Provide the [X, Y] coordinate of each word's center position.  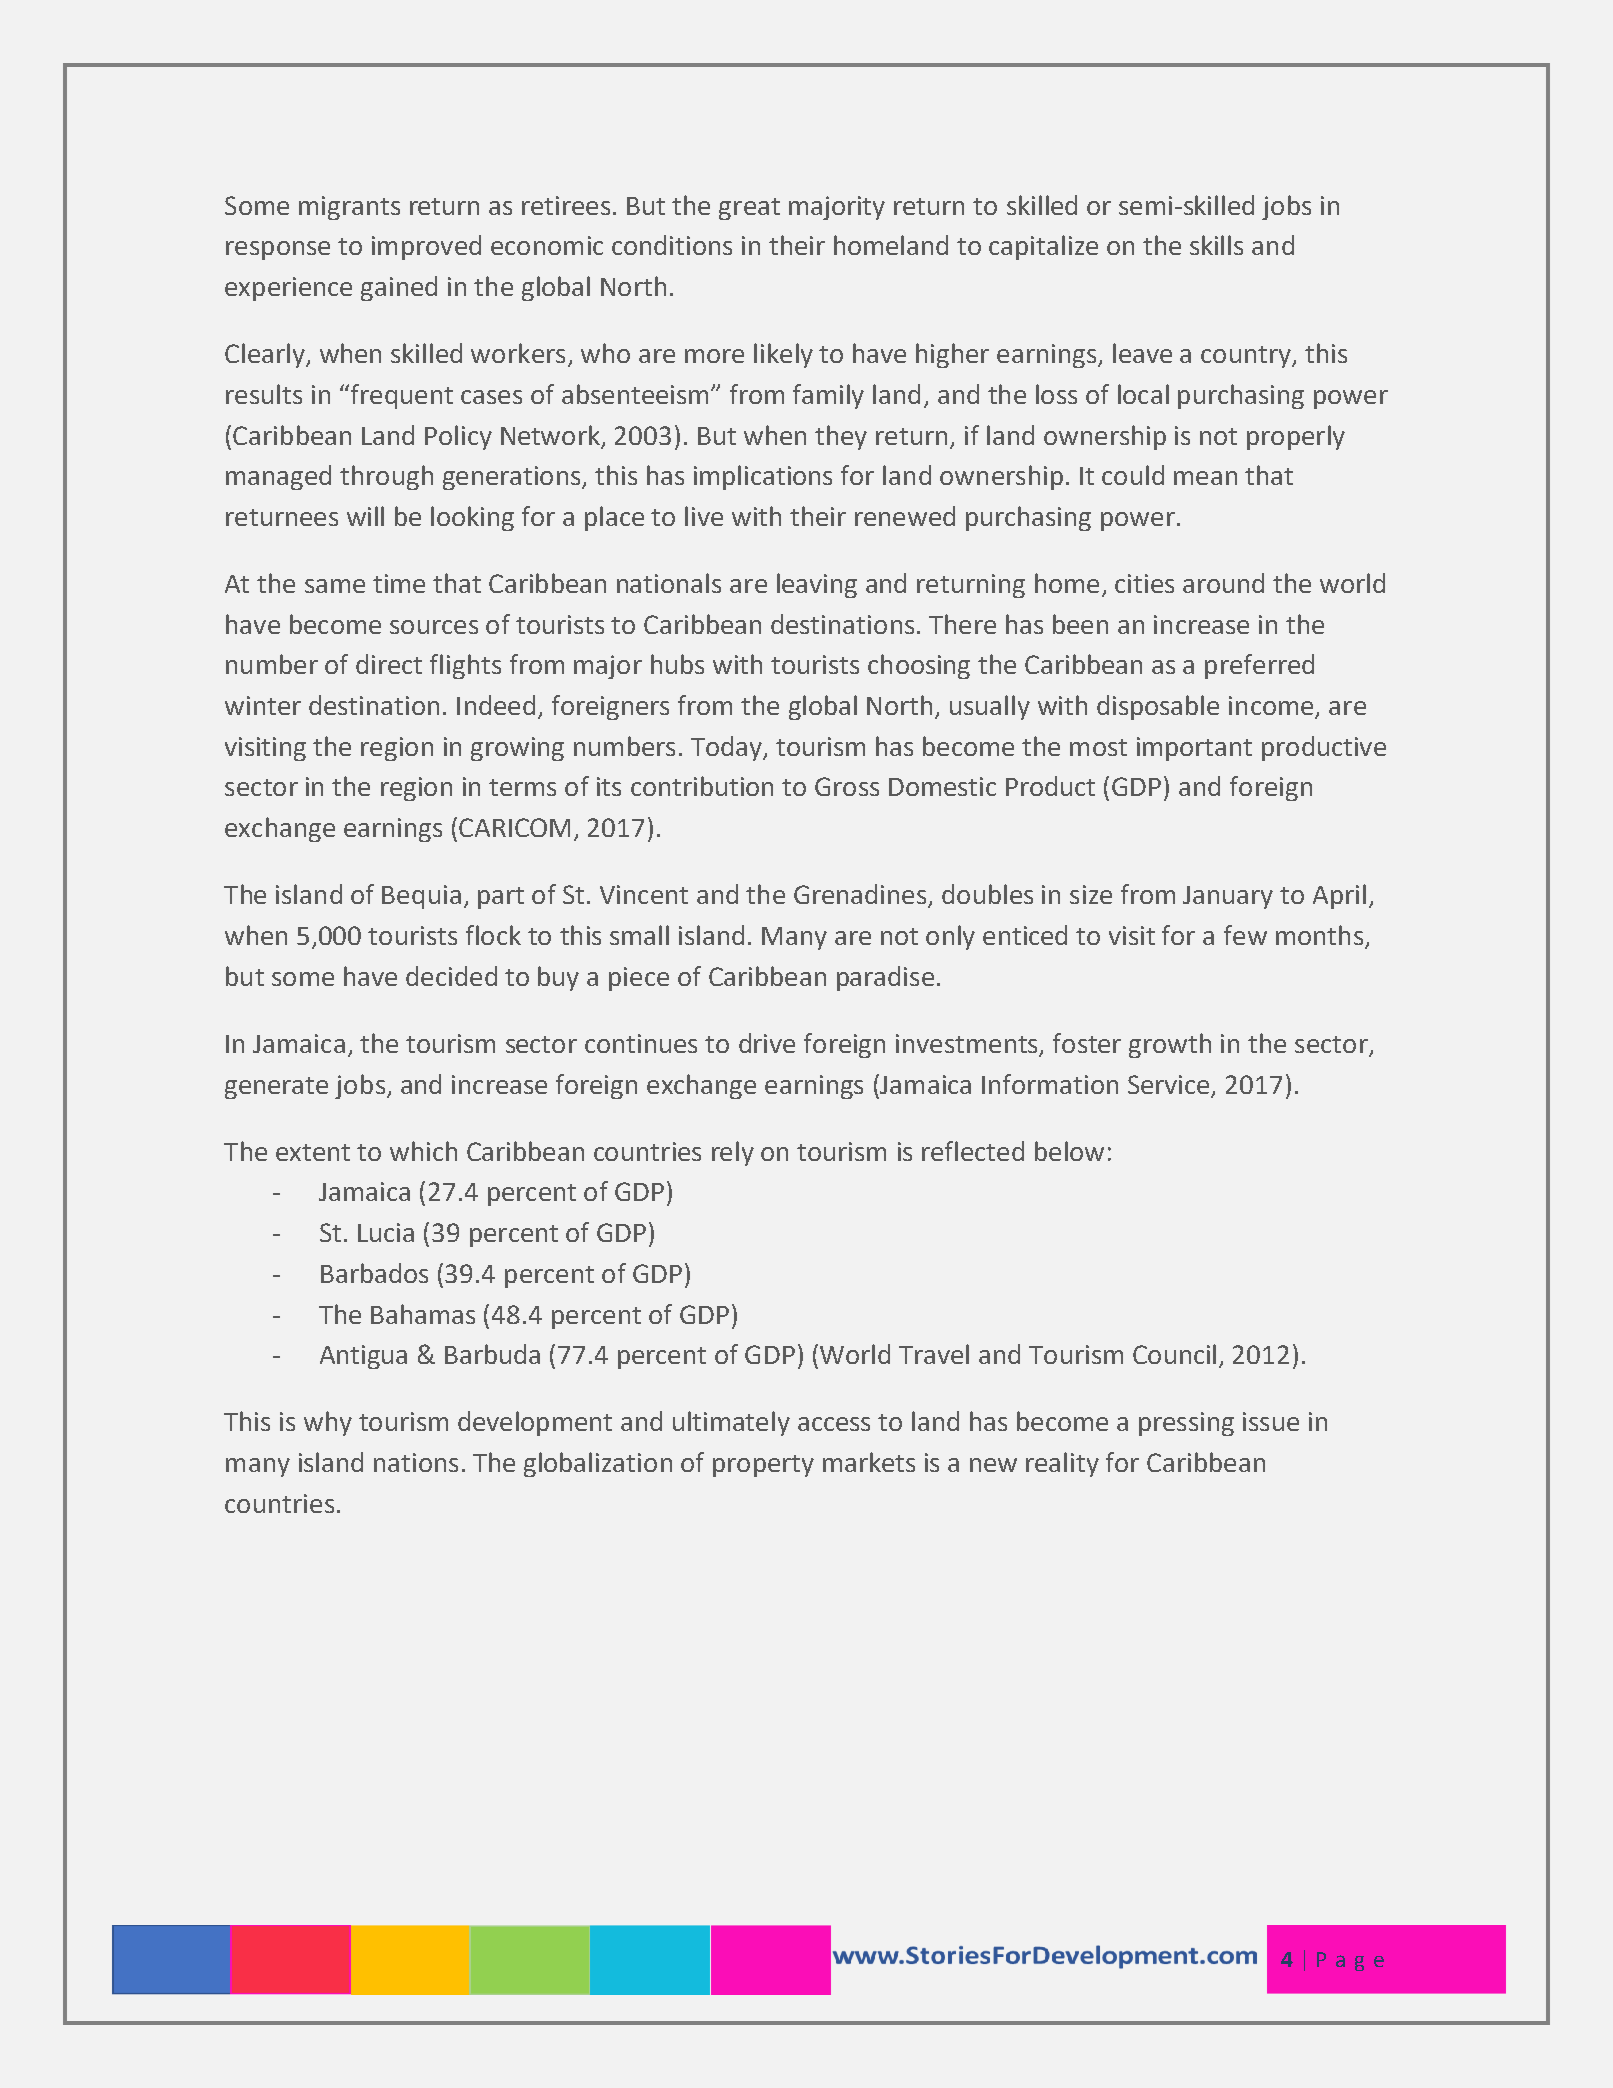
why [328, 1423]
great [749, 209]
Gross [847, 786]
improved [426, 247]
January [1228, 897]
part [501, 898]
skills [1216, 245]
